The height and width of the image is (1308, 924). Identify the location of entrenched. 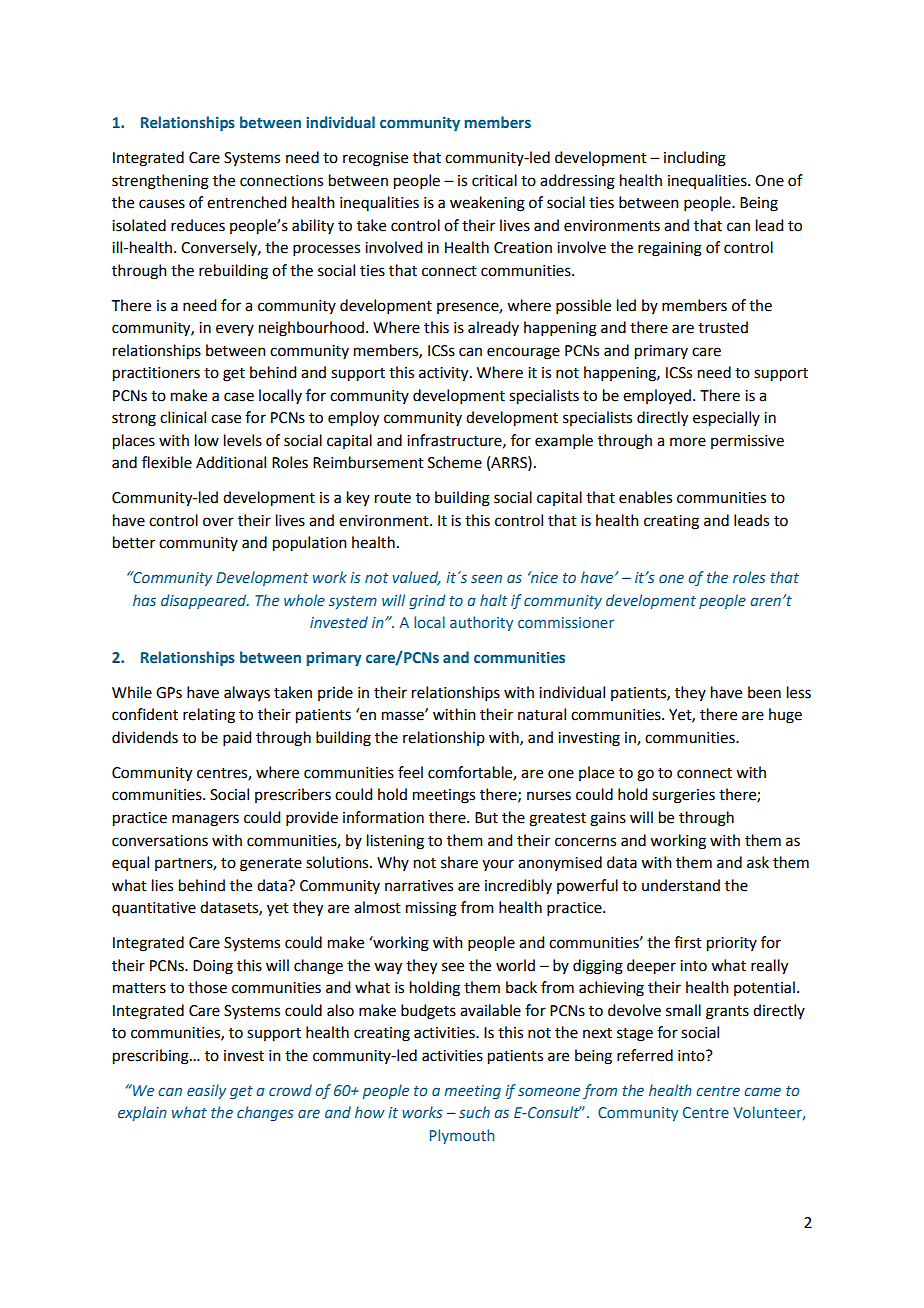
(246, 202).
